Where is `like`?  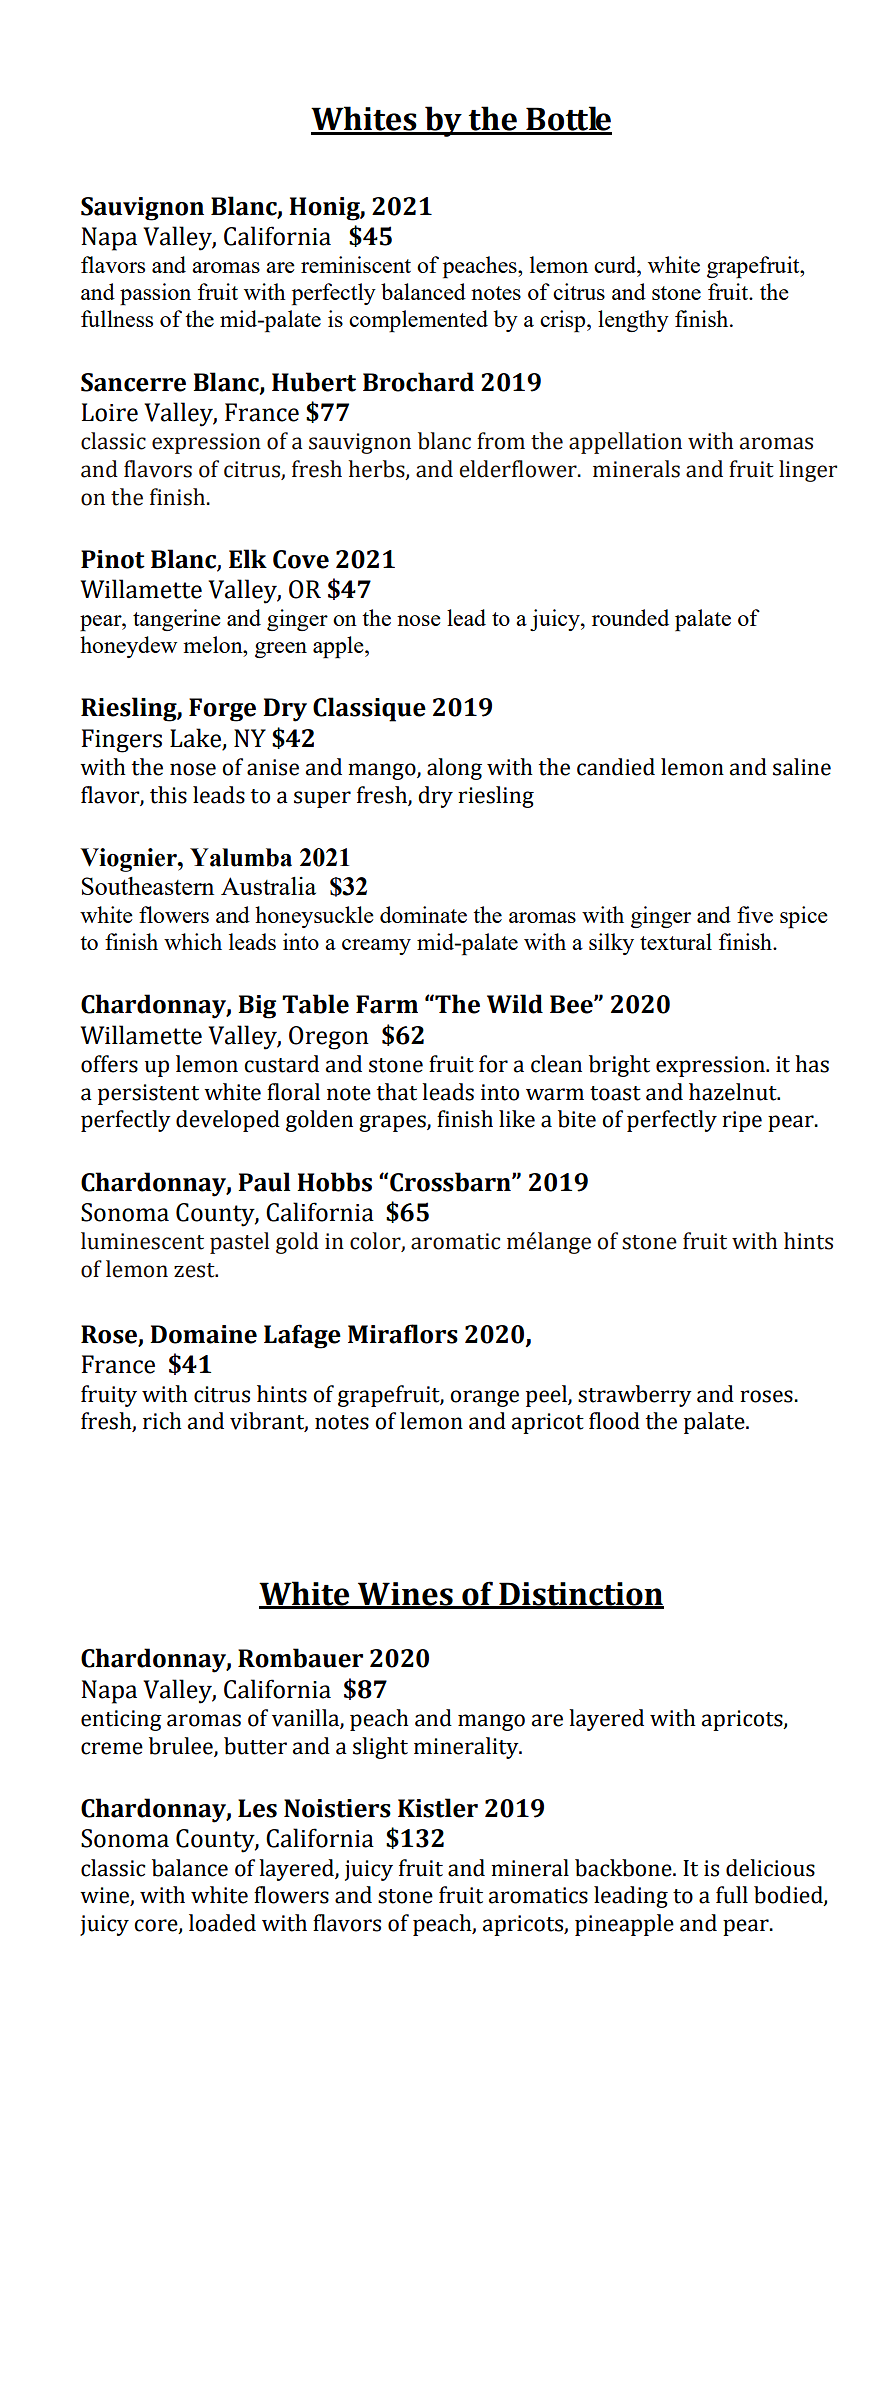
like is located at coordinates (517, 1119).
